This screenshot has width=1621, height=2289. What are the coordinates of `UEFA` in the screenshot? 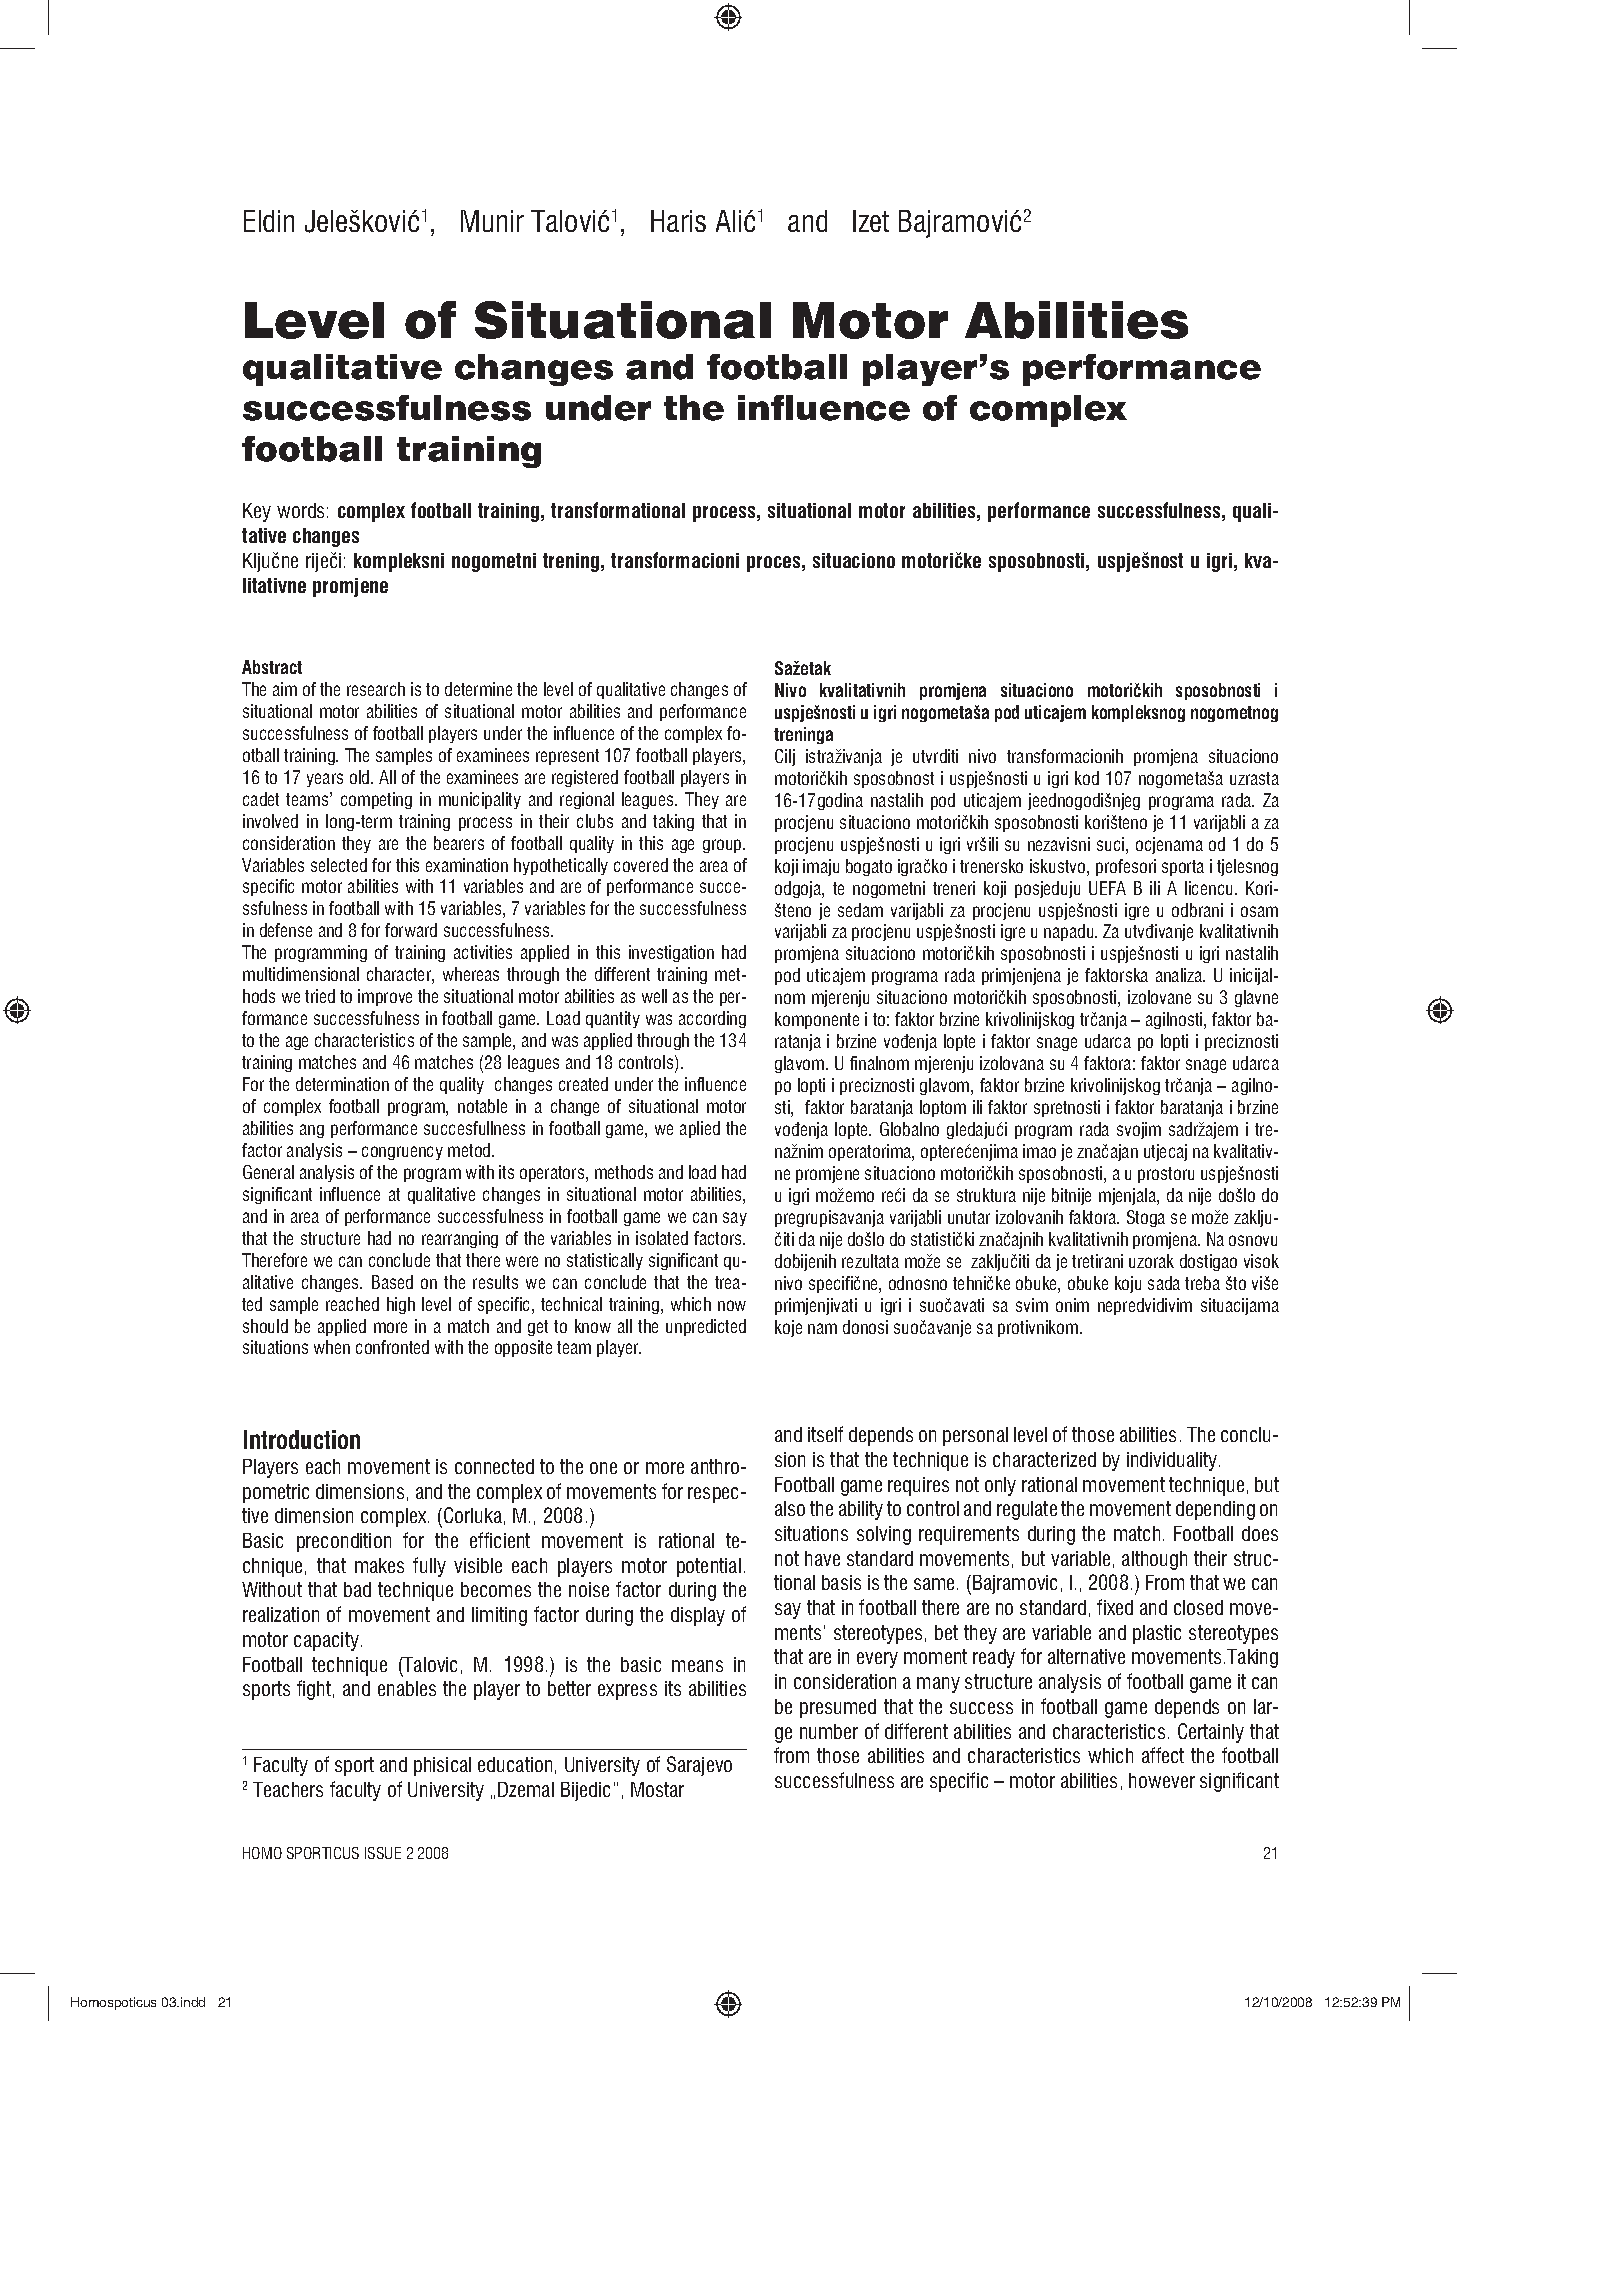 It's located at (1107, 888).
